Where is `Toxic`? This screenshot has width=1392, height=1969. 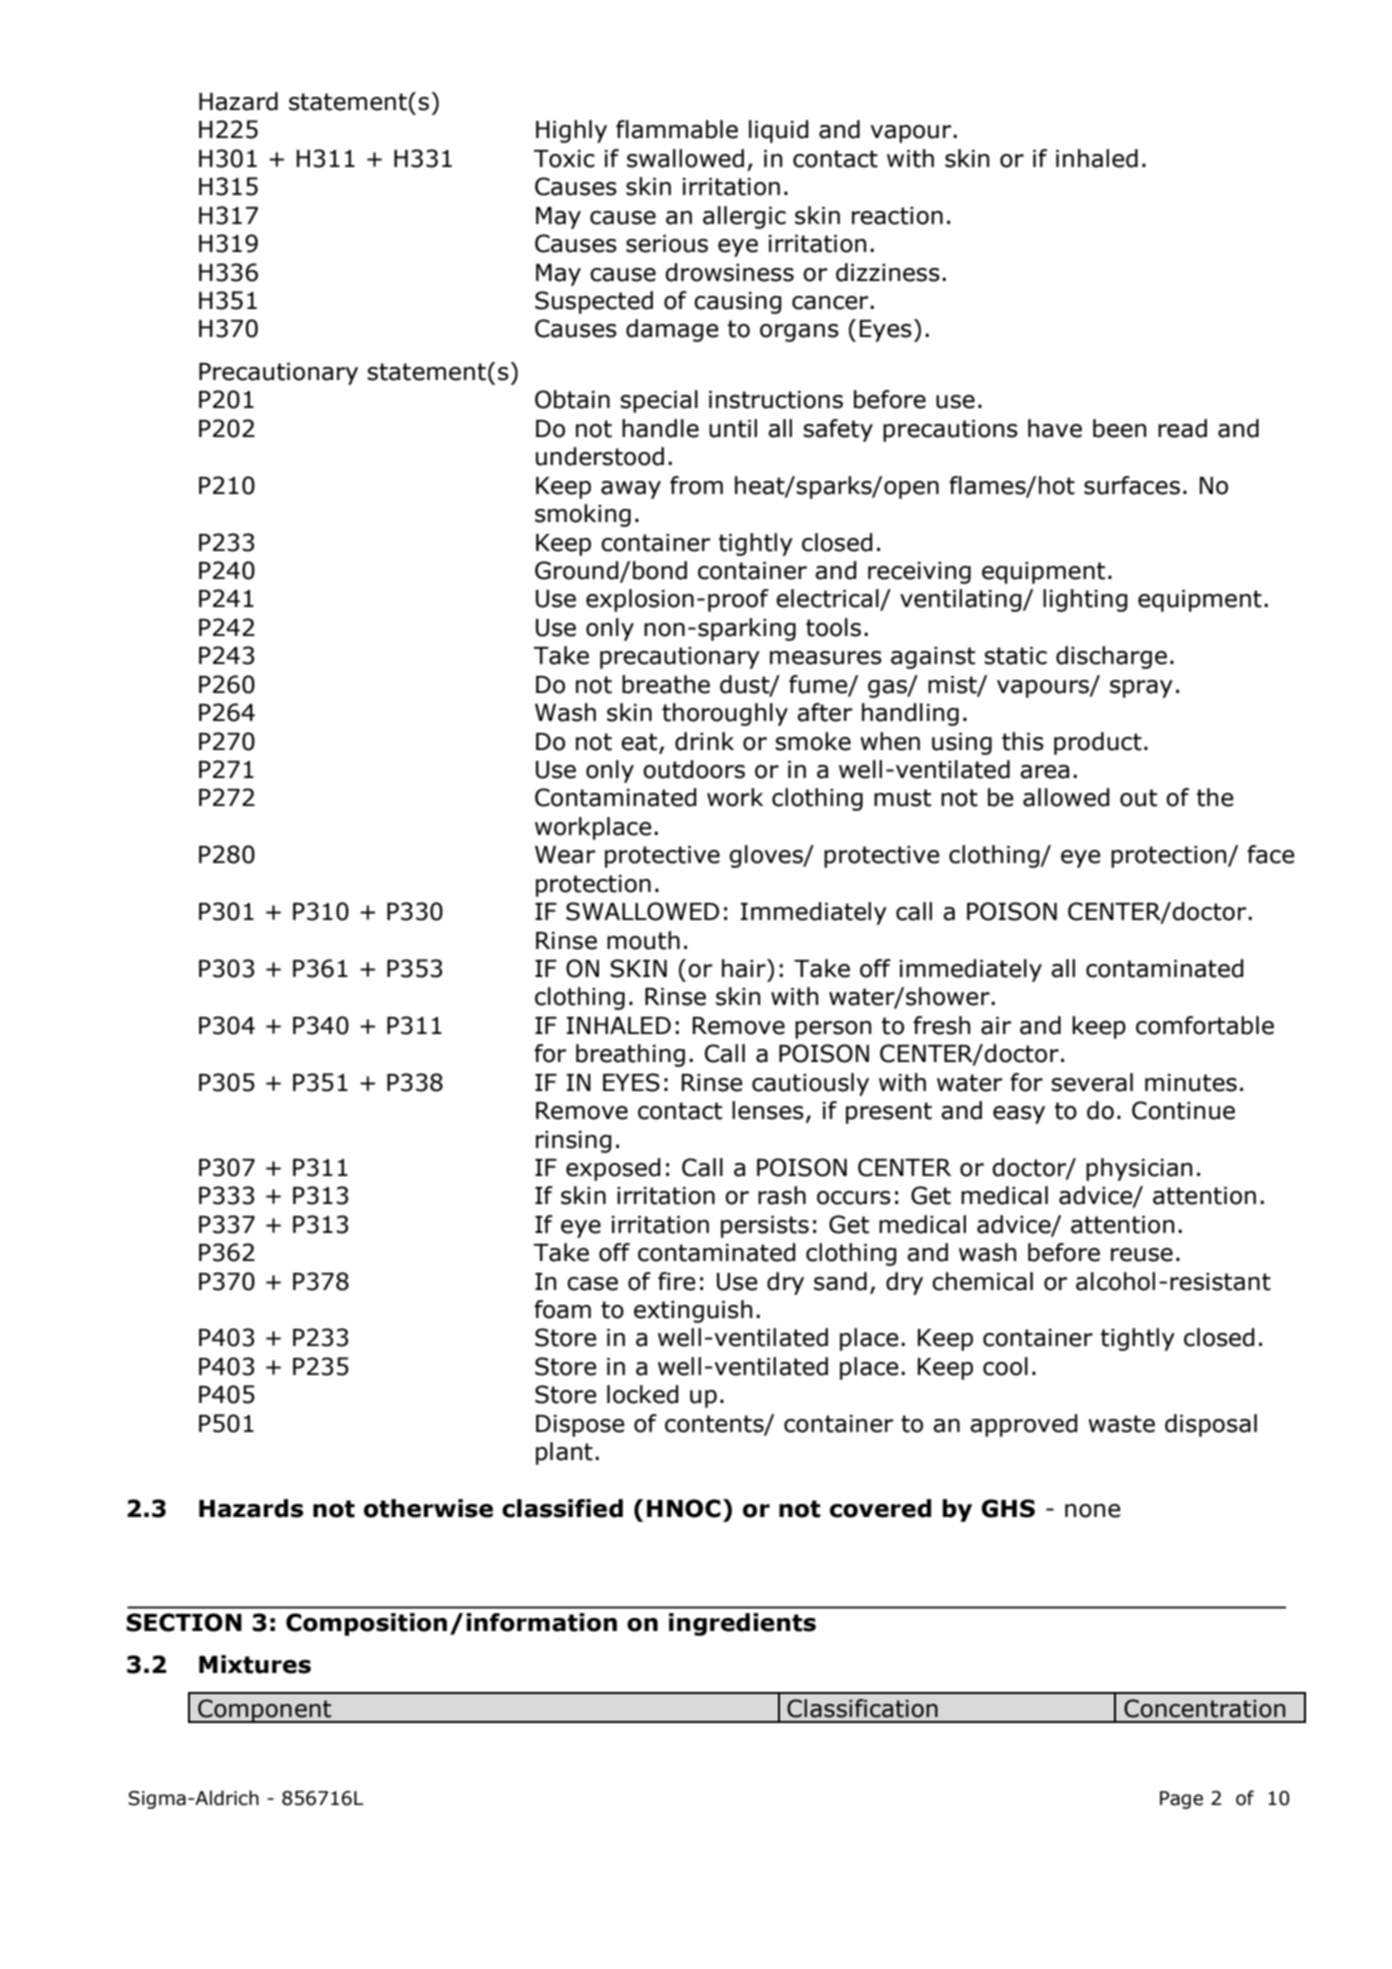
Toxic is located at coordinates (564, 159).
